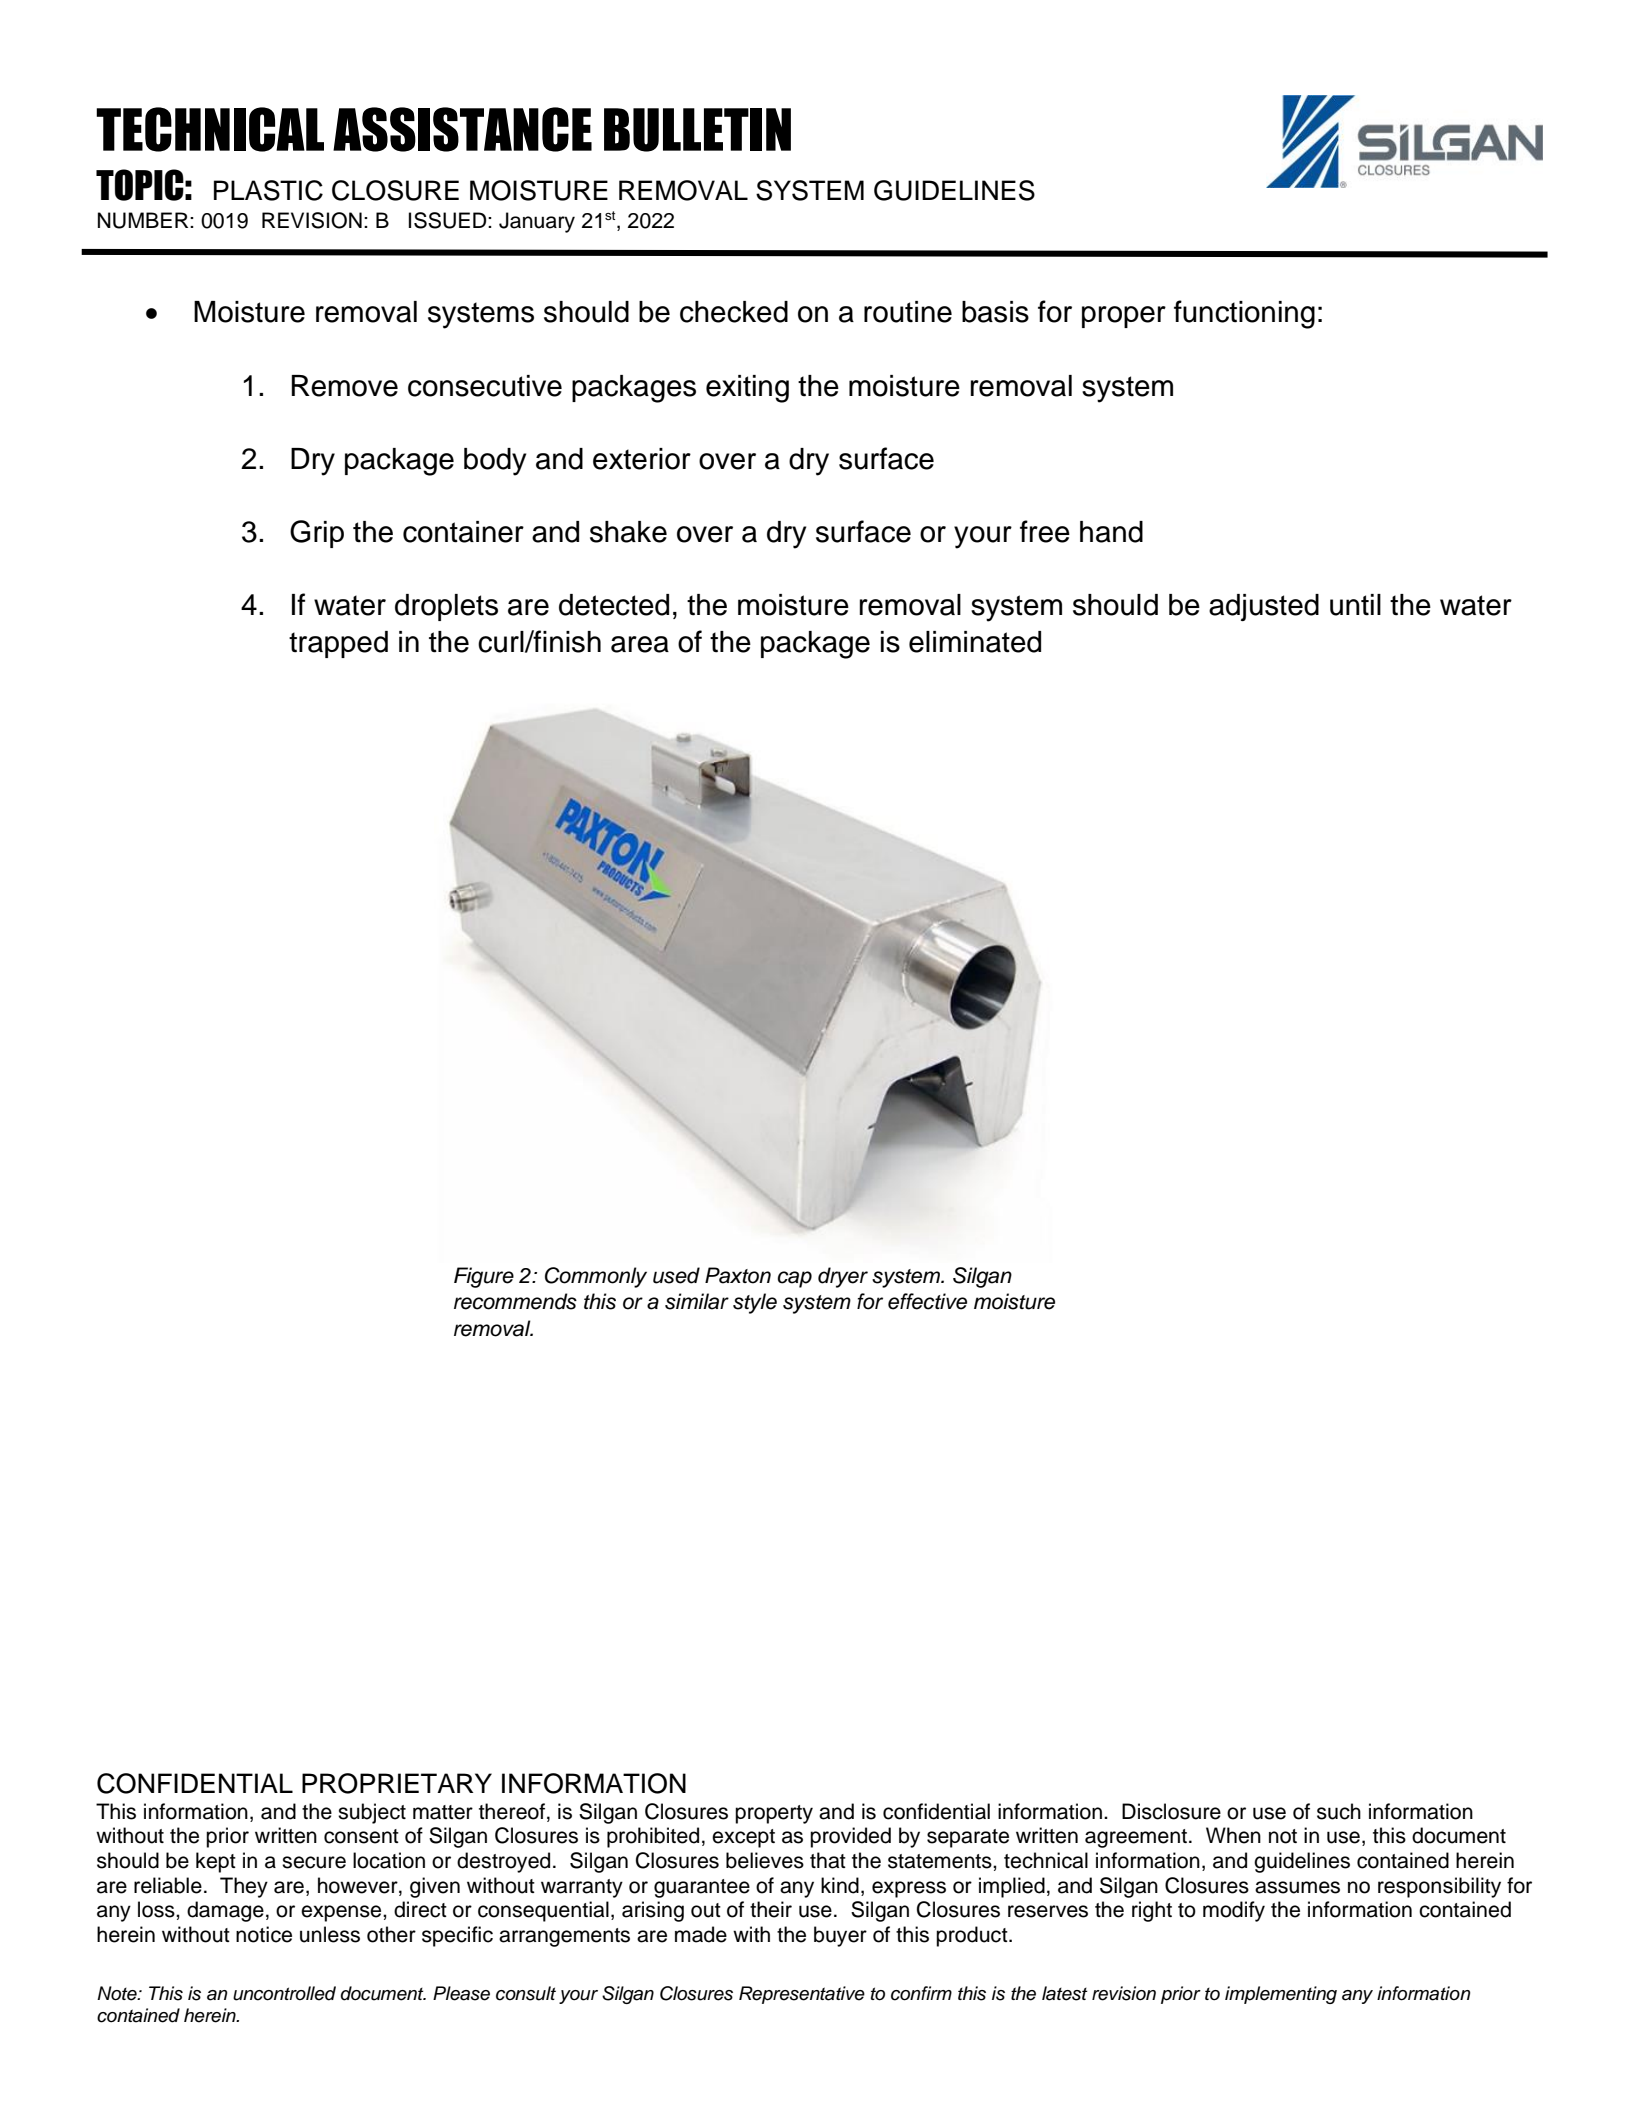  I want to click on BULLETIN, so click(697, 130).
